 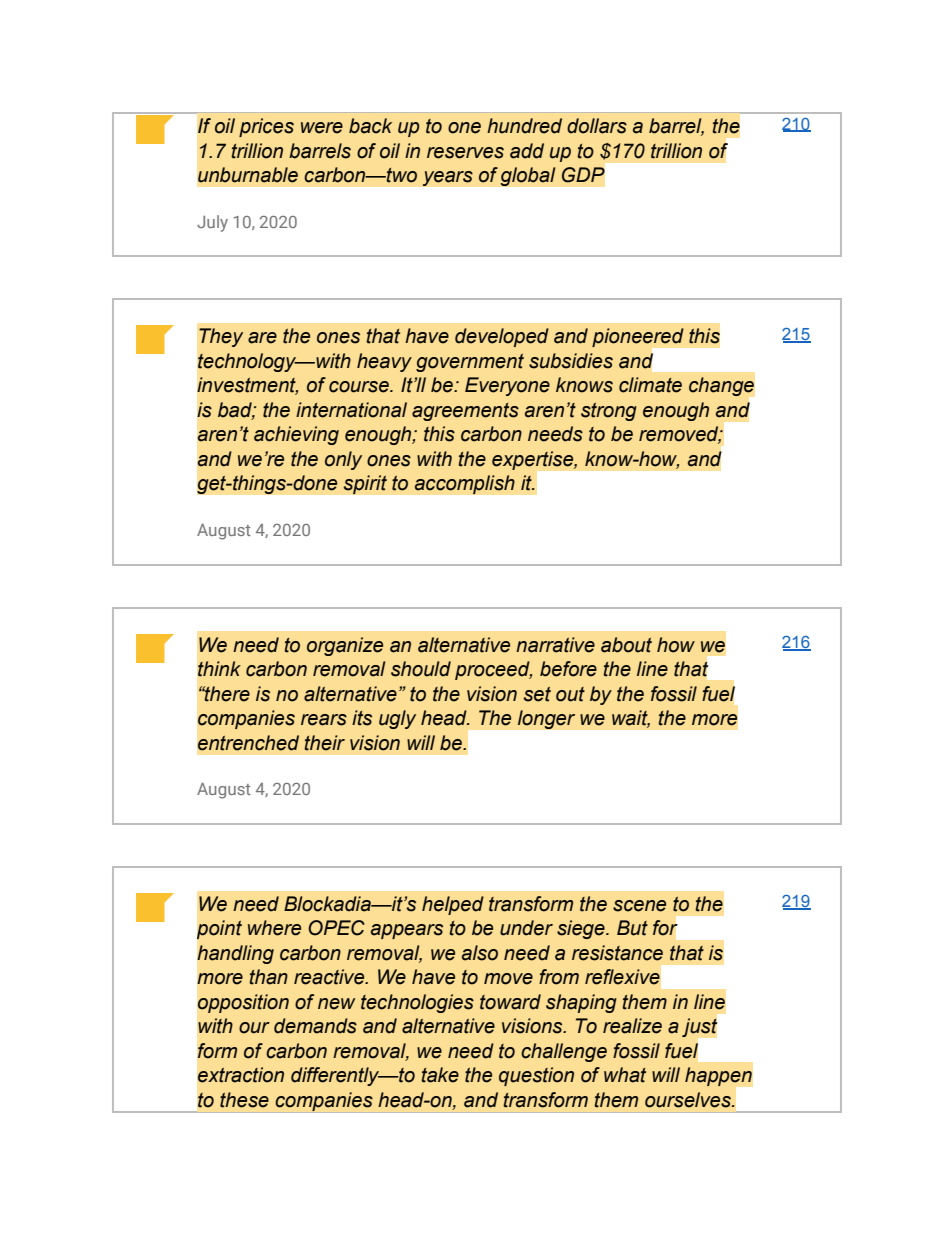 What do you see at coordinates (421, 669) in the image?
I see `should` at bounding box center [421, 669].
